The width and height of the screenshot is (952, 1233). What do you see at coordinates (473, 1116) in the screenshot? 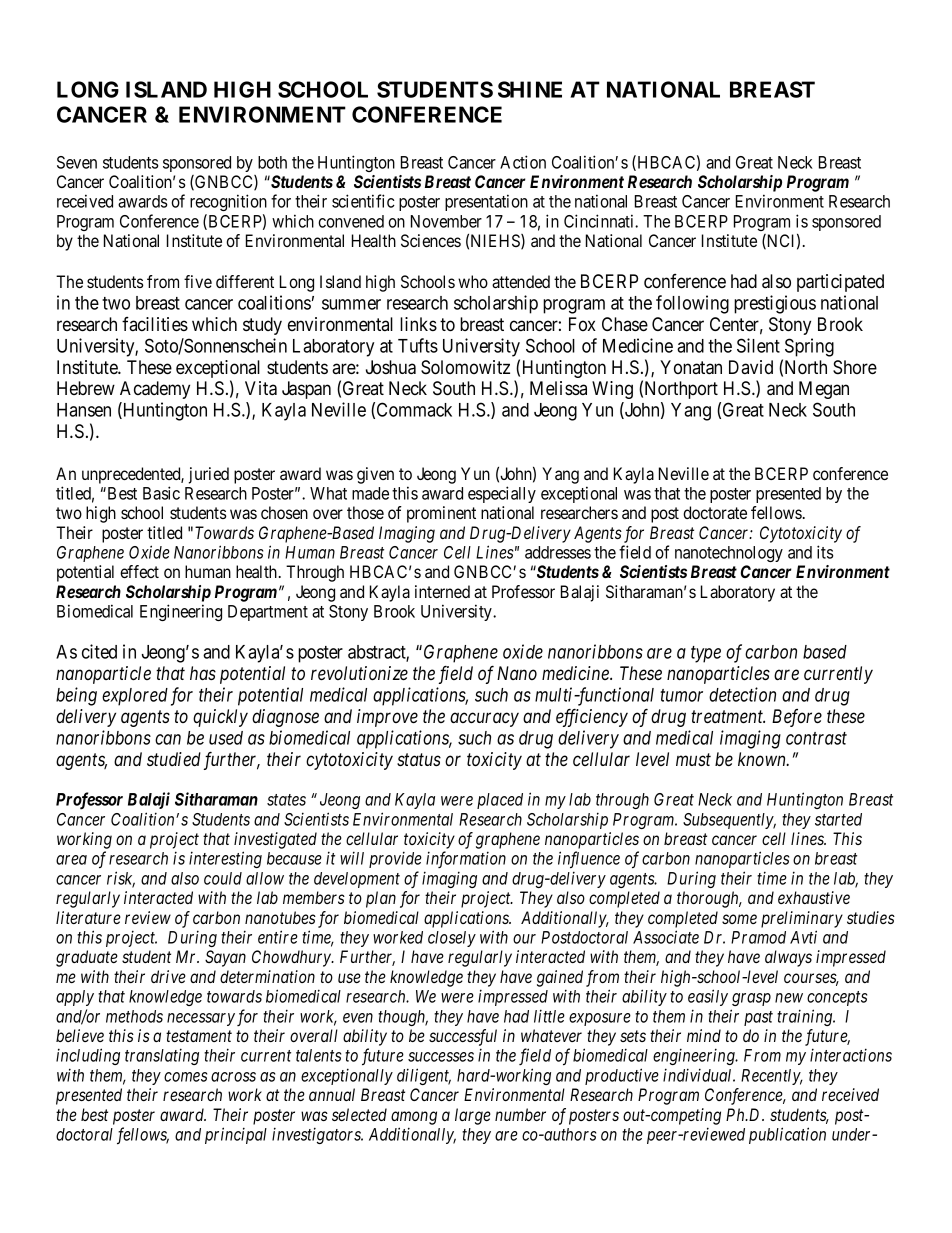
I see `large` at bounding box center [473, 1116].
